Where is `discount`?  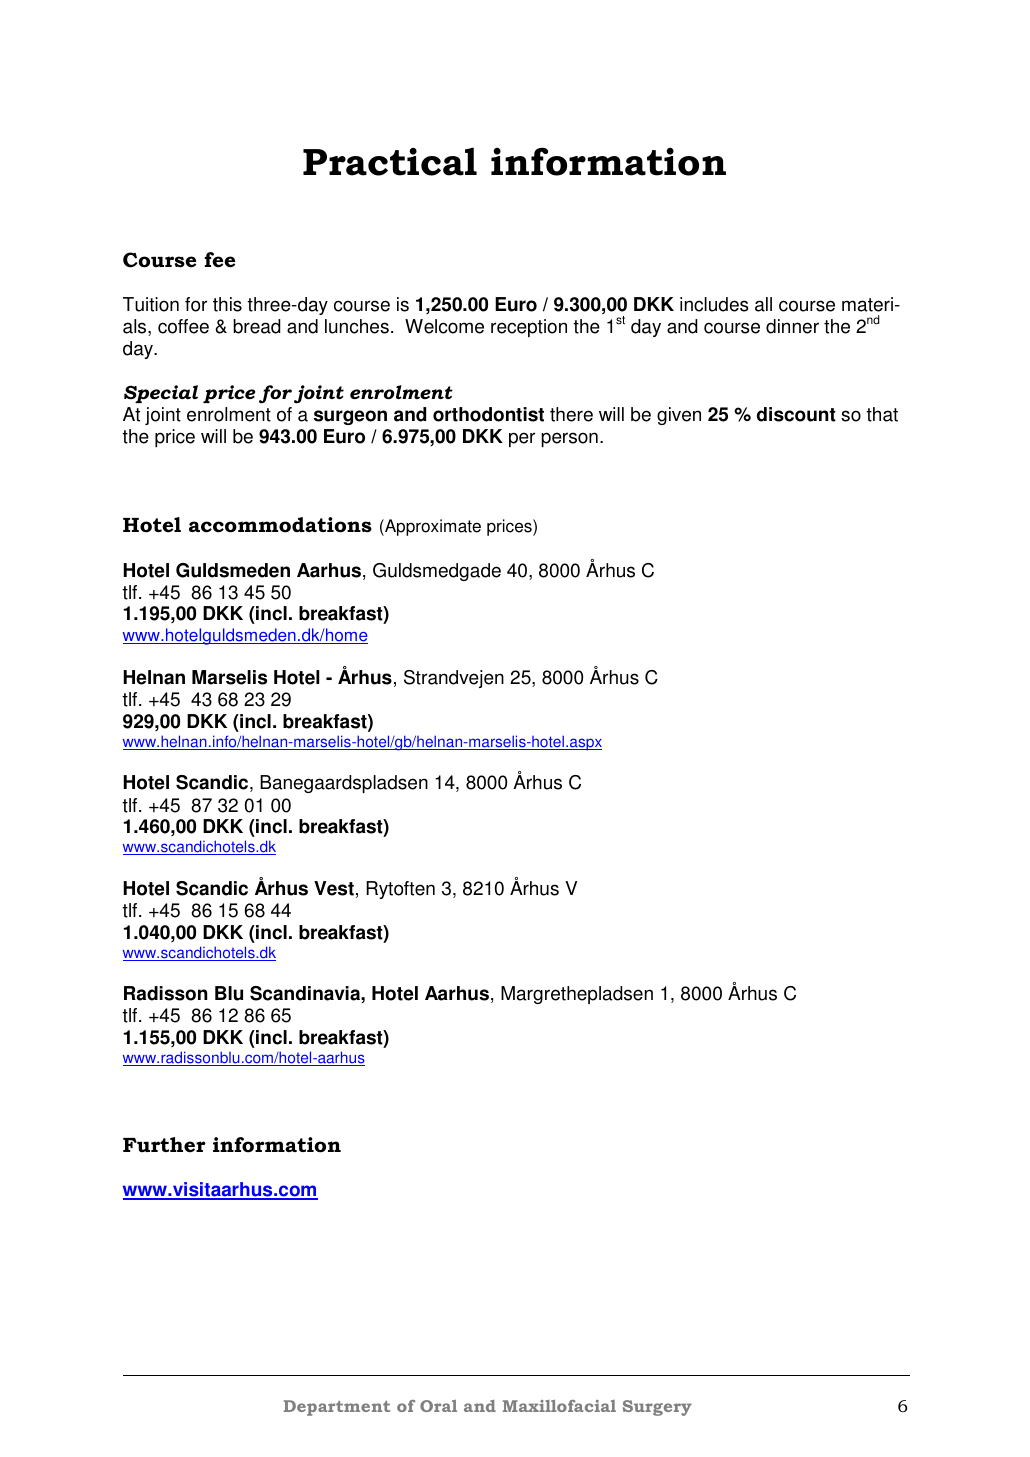
discount is located at coordinates (796, 414).
